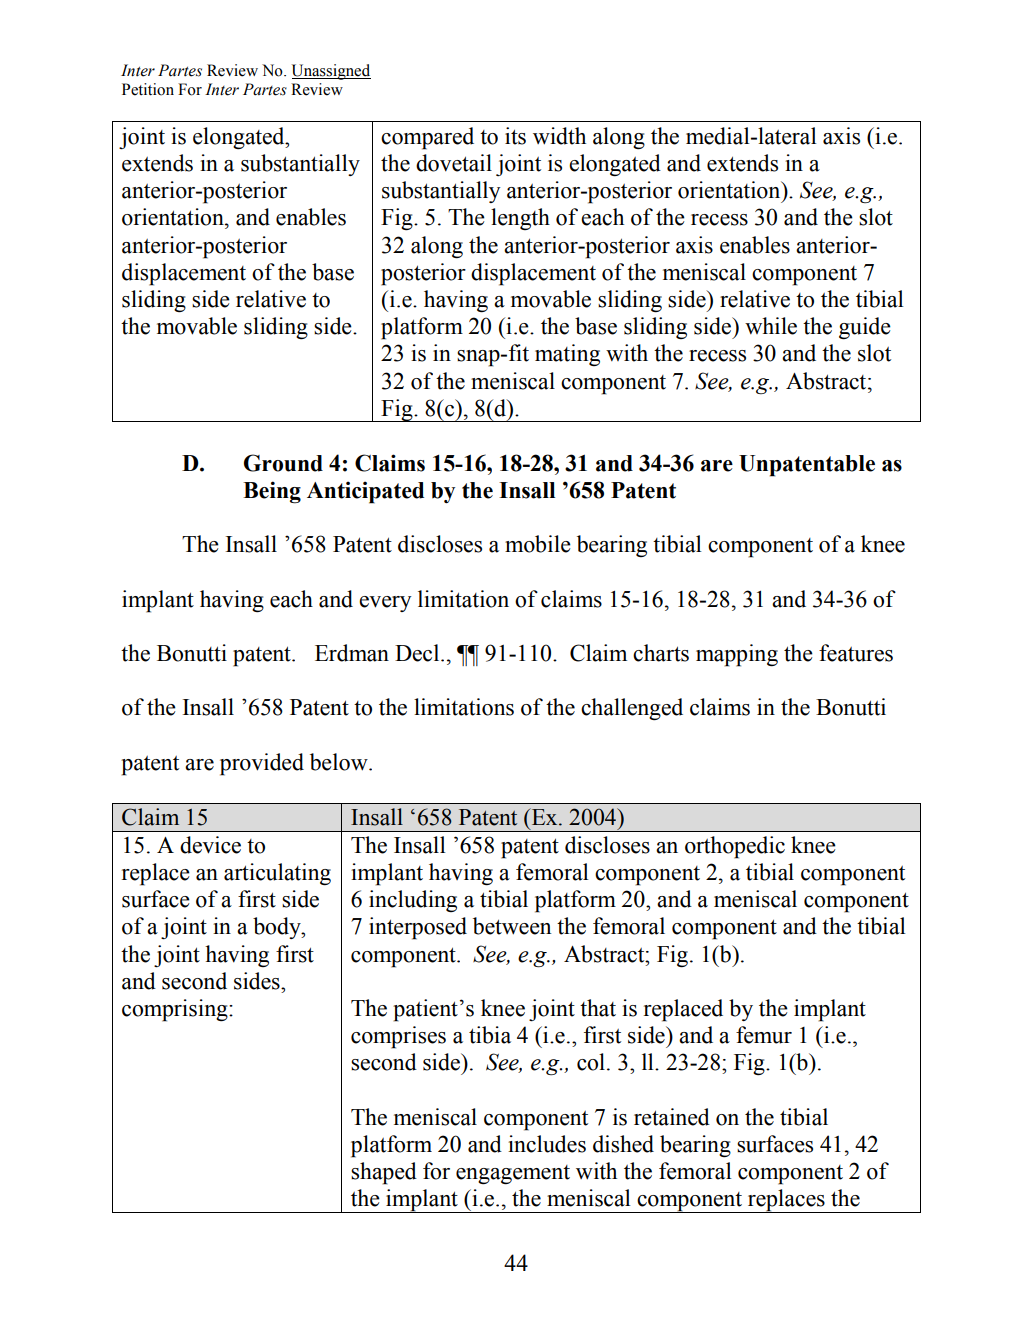 The height and width of the page is (1337, 1033). What do you see at coordinates (148, 89) in the page?
I see `Petition` at bounding box center [148, 89].
